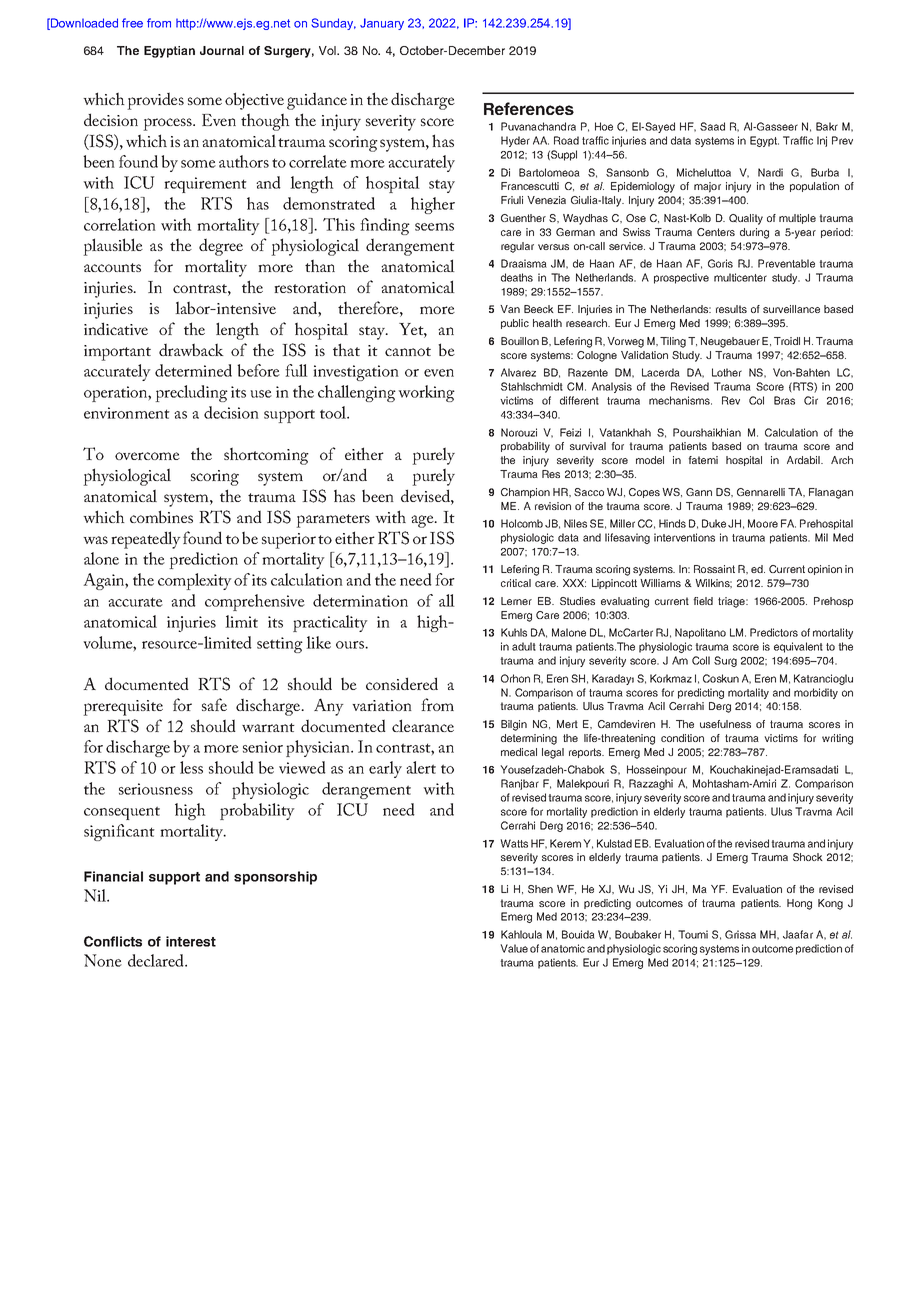  What do you see at coordinates (382, 24) in the screenshot?
I see `January` at bounding box center [382, 24].
